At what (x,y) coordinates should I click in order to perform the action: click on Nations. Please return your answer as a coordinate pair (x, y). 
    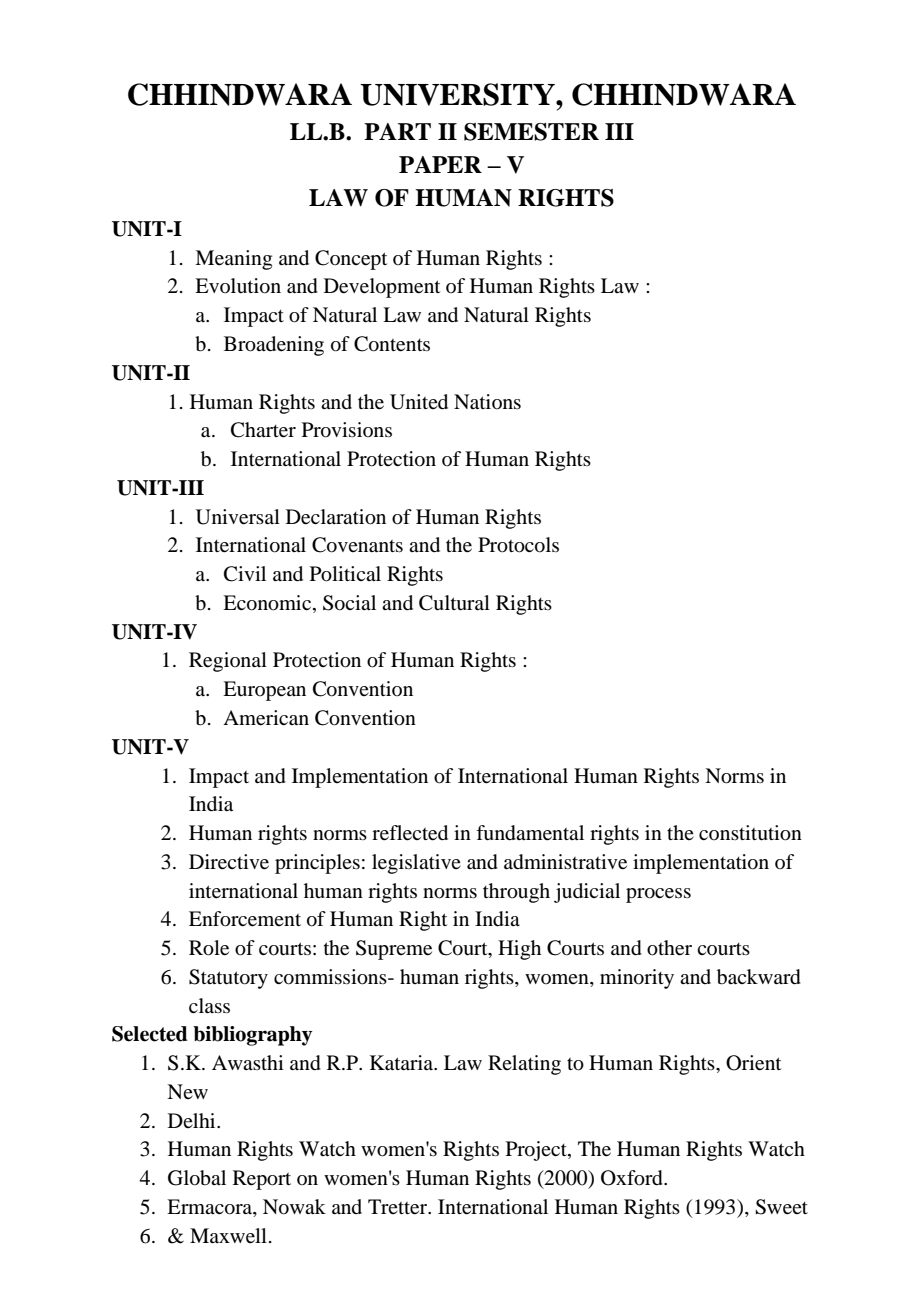
    Looking at the image, I should click on (487, 402).
